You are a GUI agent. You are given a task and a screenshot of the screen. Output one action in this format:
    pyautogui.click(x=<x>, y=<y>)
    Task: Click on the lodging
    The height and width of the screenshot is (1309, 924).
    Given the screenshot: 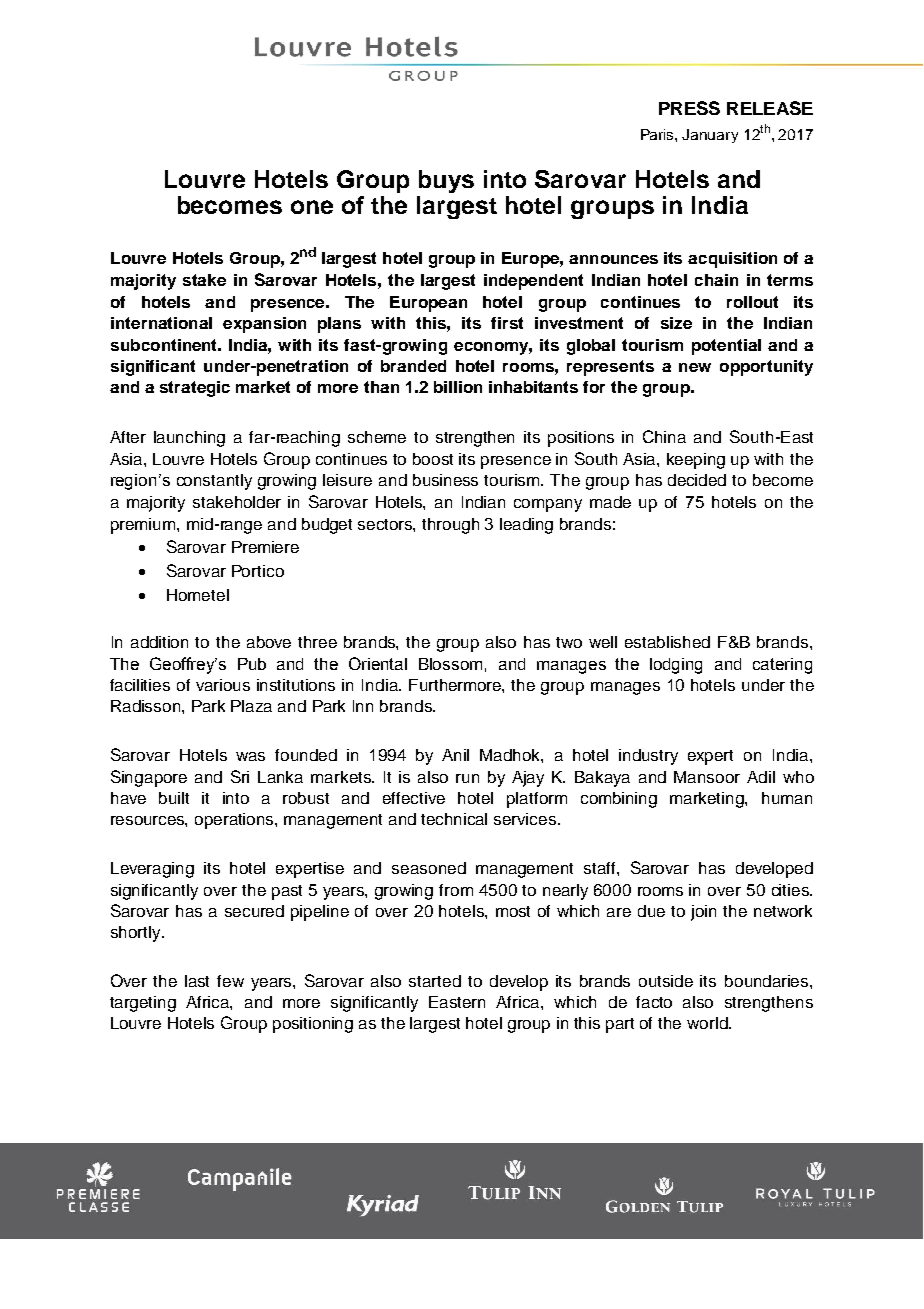 What is the action you would take?
    pyautogui.click(x=676, y=666)
